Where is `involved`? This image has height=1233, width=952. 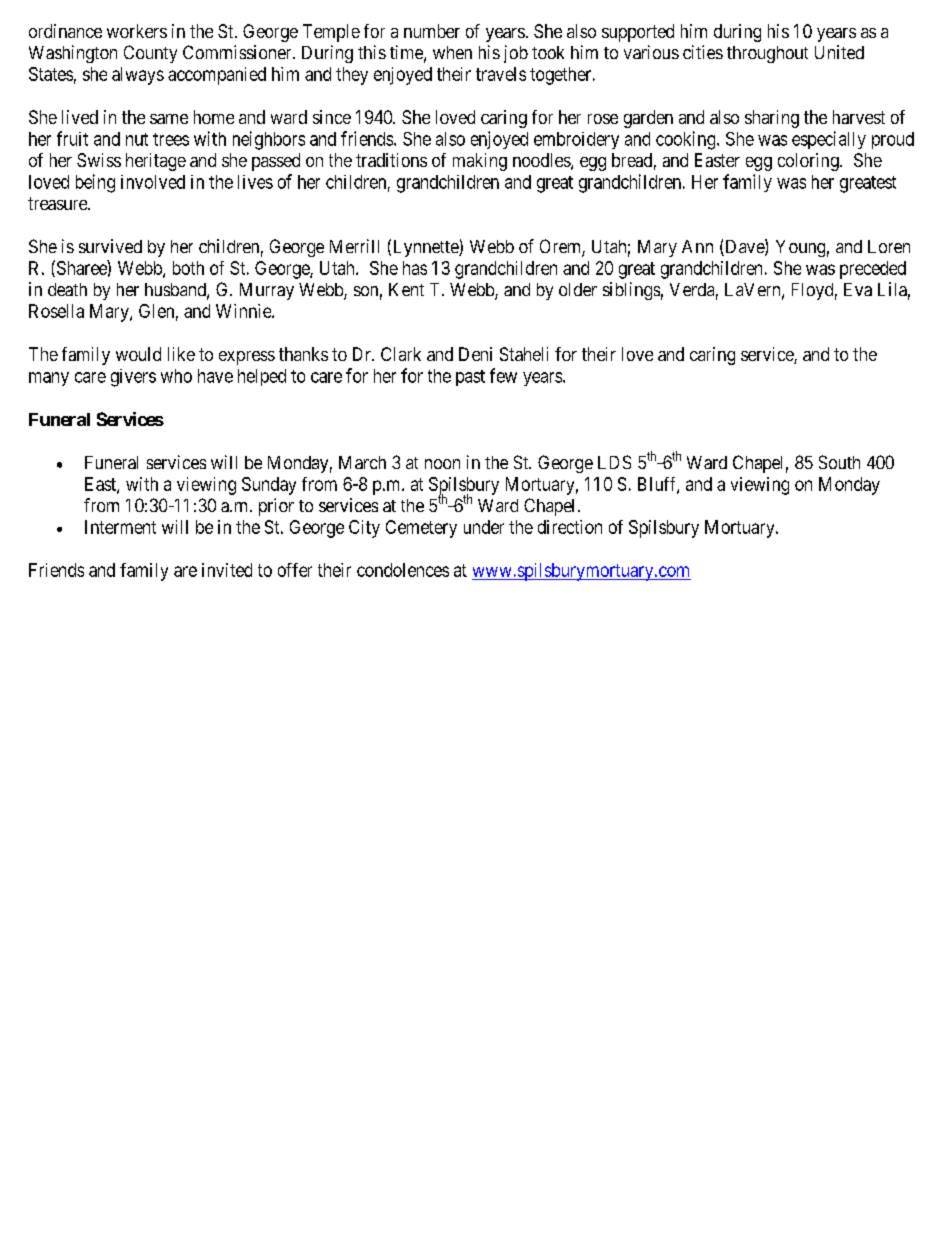
involved is located at coordinates (153, 182).
